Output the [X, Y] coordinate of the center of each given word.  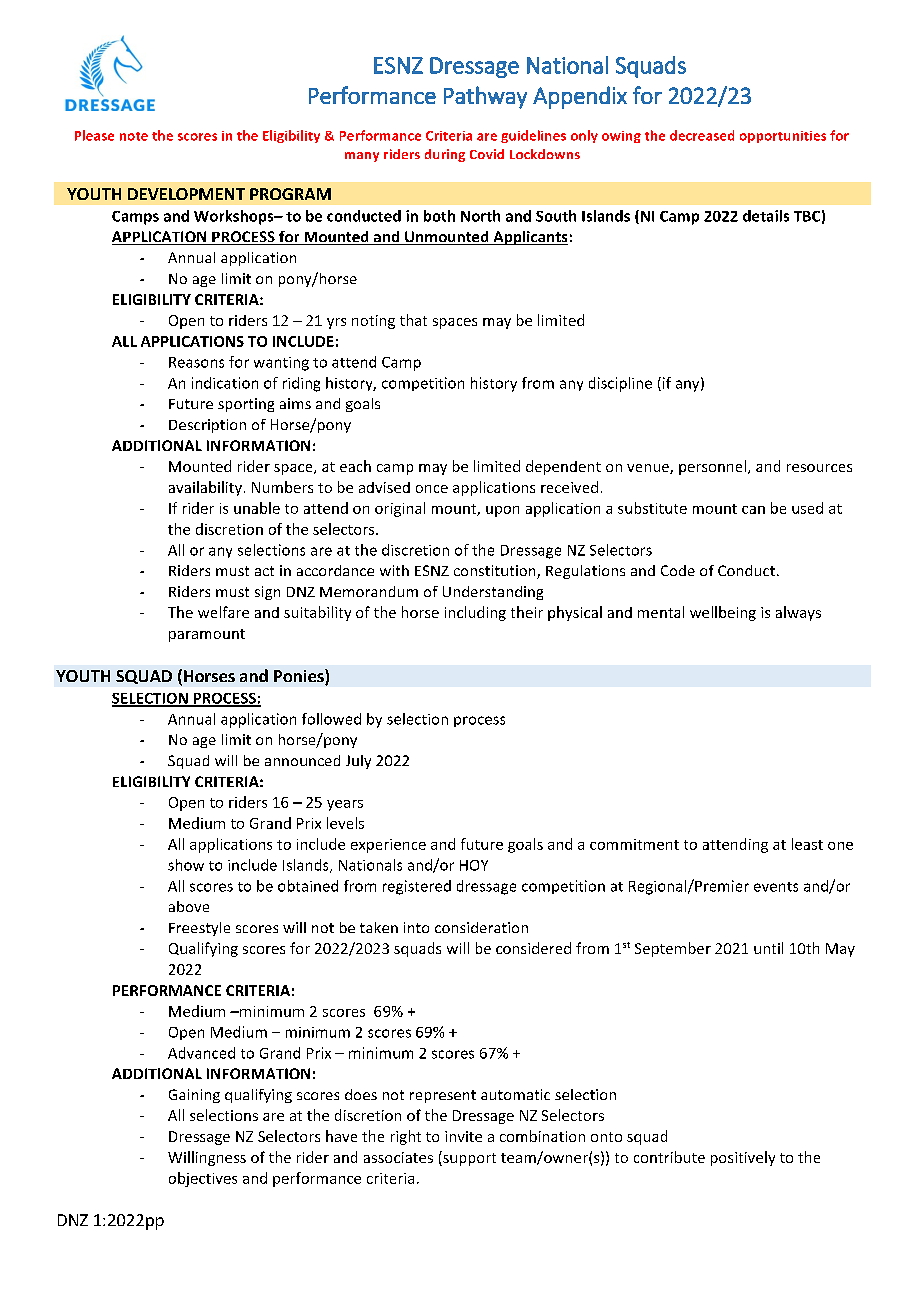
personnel [712, 467]
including [475, 613]
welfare [223, 612]
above [189, 906]
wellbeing [723, 613]
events [776, 887]
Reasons [196, 362]
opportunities [783, 137]
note [134, 136]
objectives [203, 1179]
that [413, 320]
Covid [487, 154]
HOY [474, 865]
